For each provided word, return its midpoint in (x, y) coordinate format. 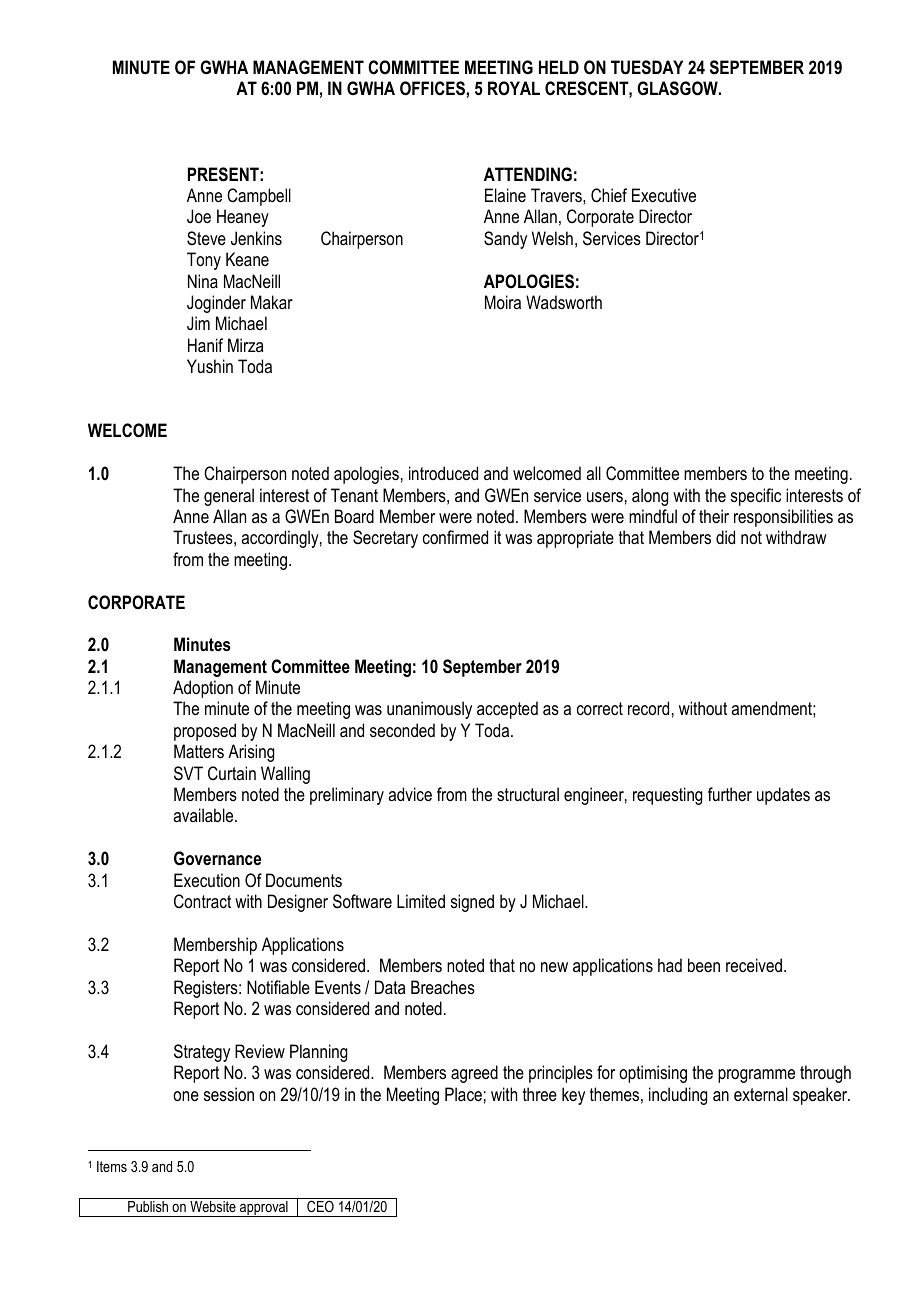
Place (463, 1094)
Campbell (259, 197)
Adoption (203, 689)
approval (264, 1209)
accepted (507, 710)
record (648, 708)
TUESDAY (647, 67)
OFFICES (433, 88)
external (761, 1094)
